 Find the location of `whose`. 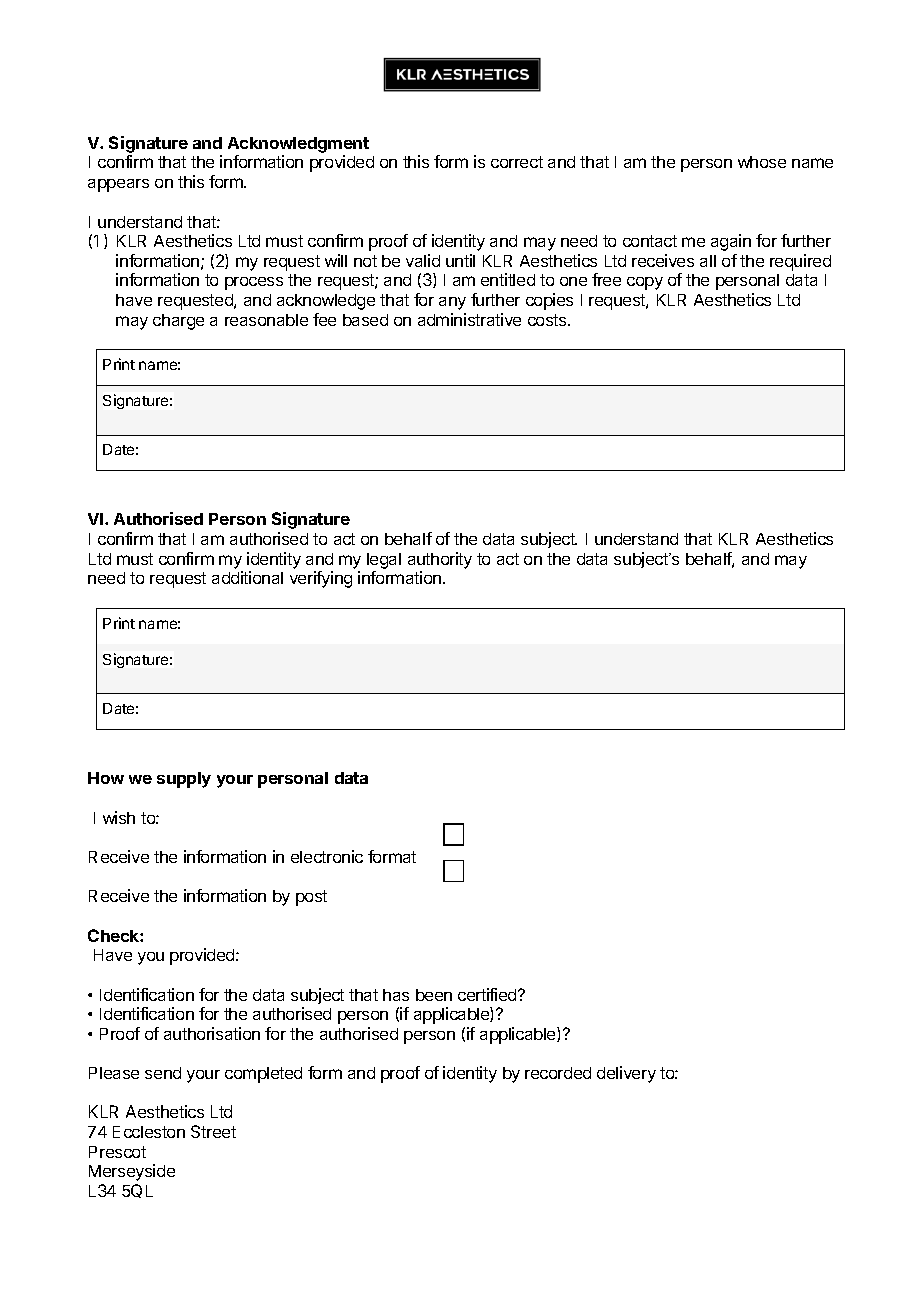

whose is located at coordinates (762, 162).
